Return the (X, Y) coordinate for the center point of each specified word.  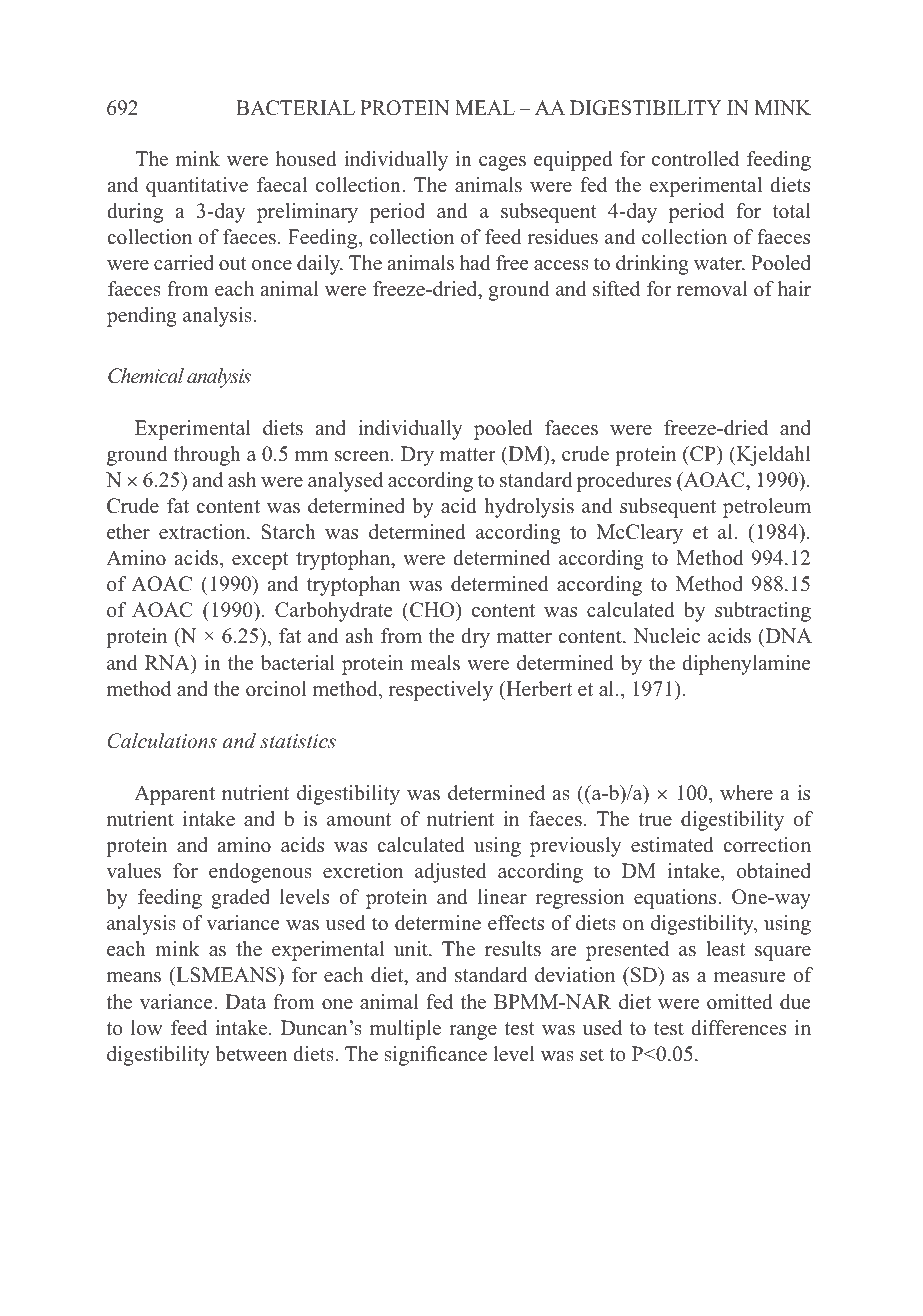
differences (738, 1028)
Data (245, 1001)
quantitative (197, 187)
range (473, 1032)
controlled (695, 159)
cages (502, 163)
